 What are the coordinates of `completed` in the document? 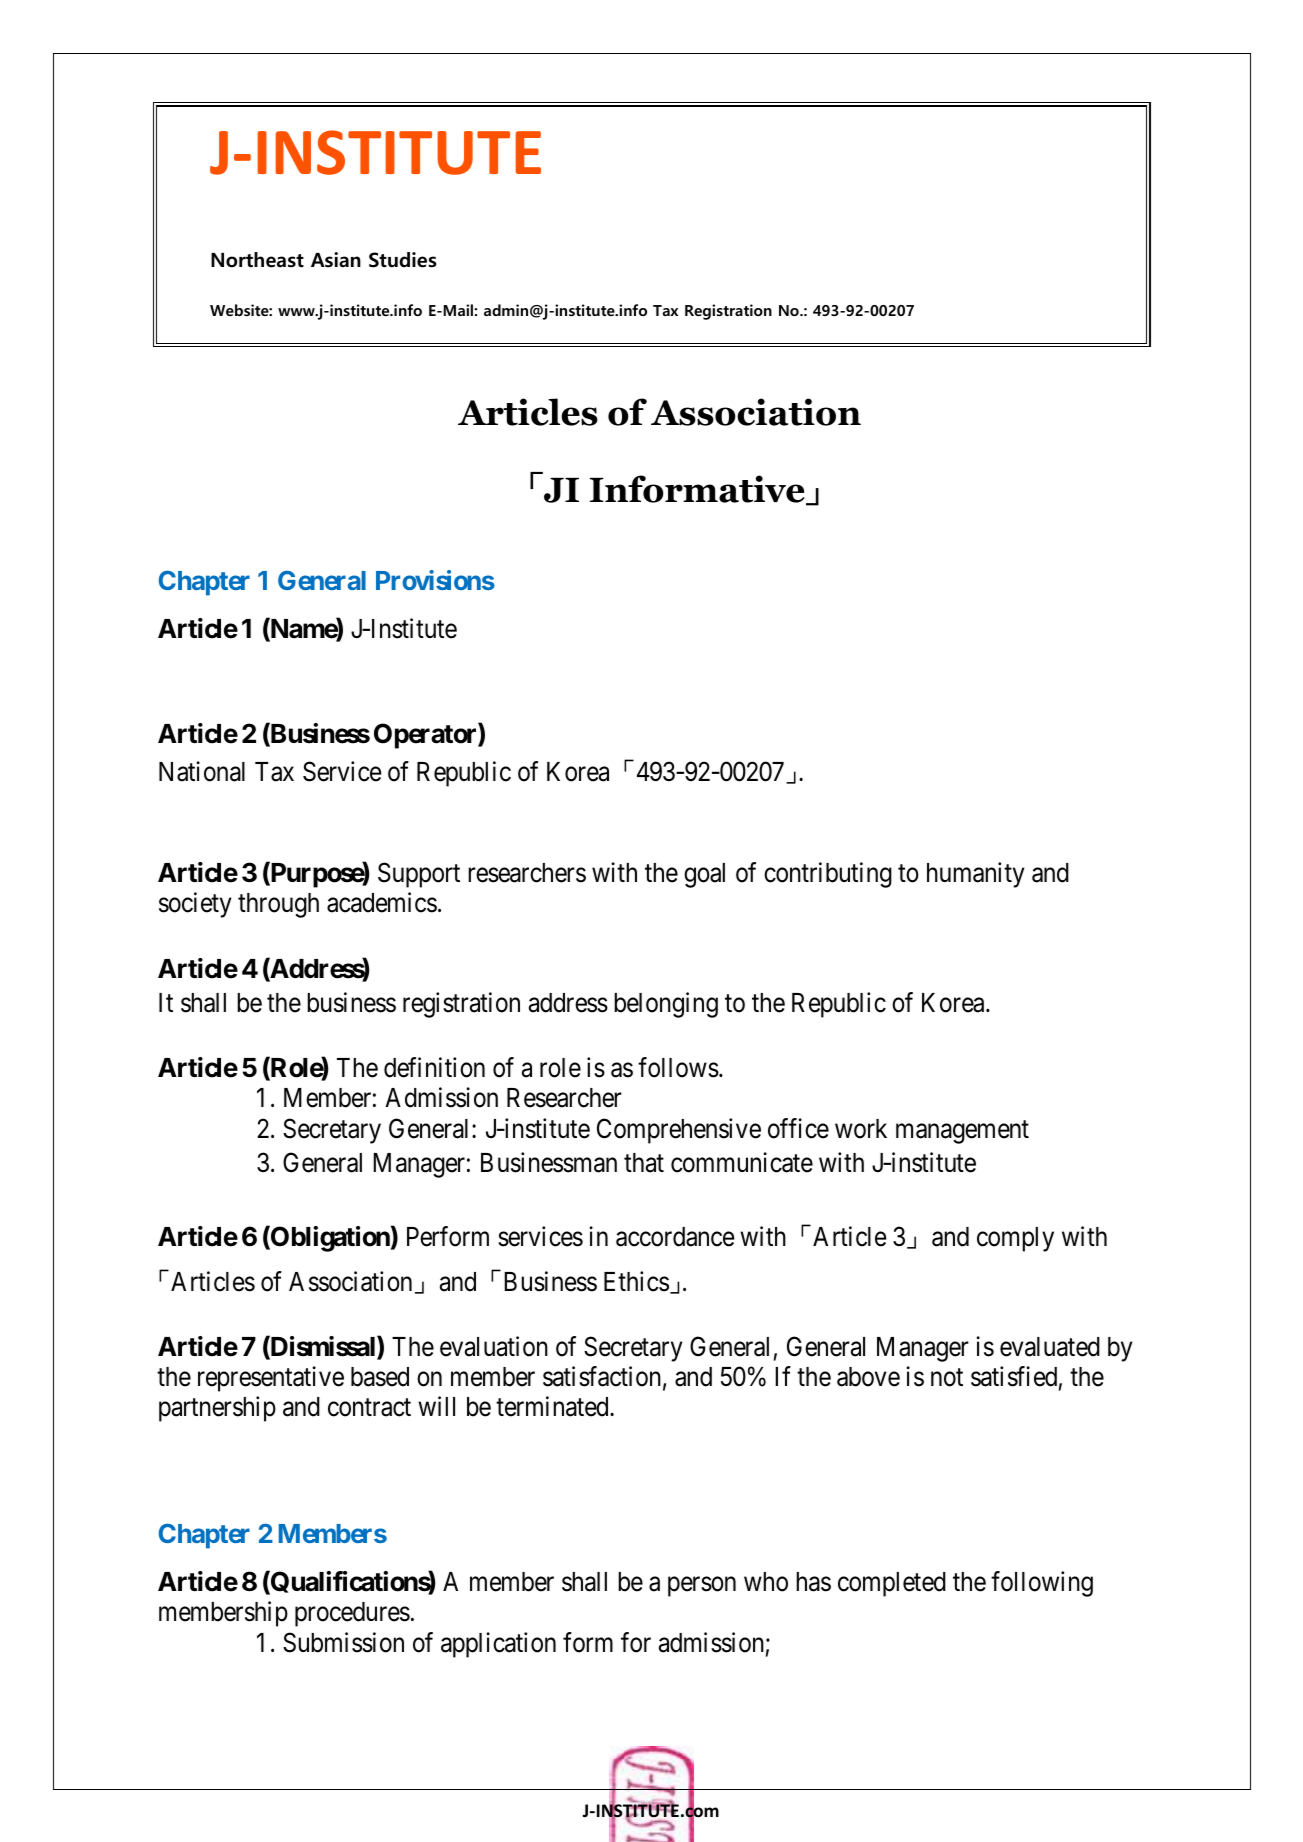 It's located at (892, 1584).
